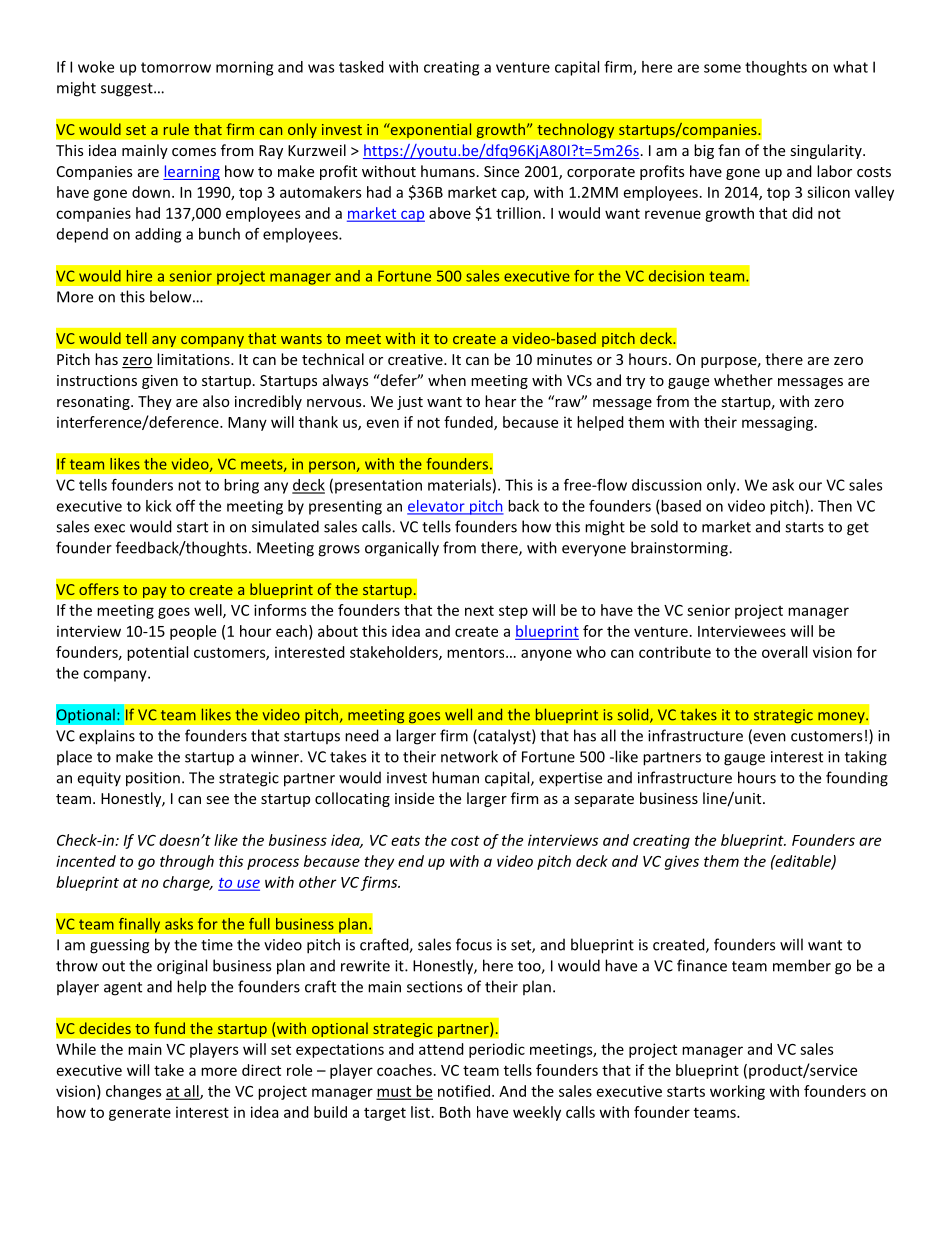 This document has height=1233, width=952. I want to click on pay, so click(155, 592).
